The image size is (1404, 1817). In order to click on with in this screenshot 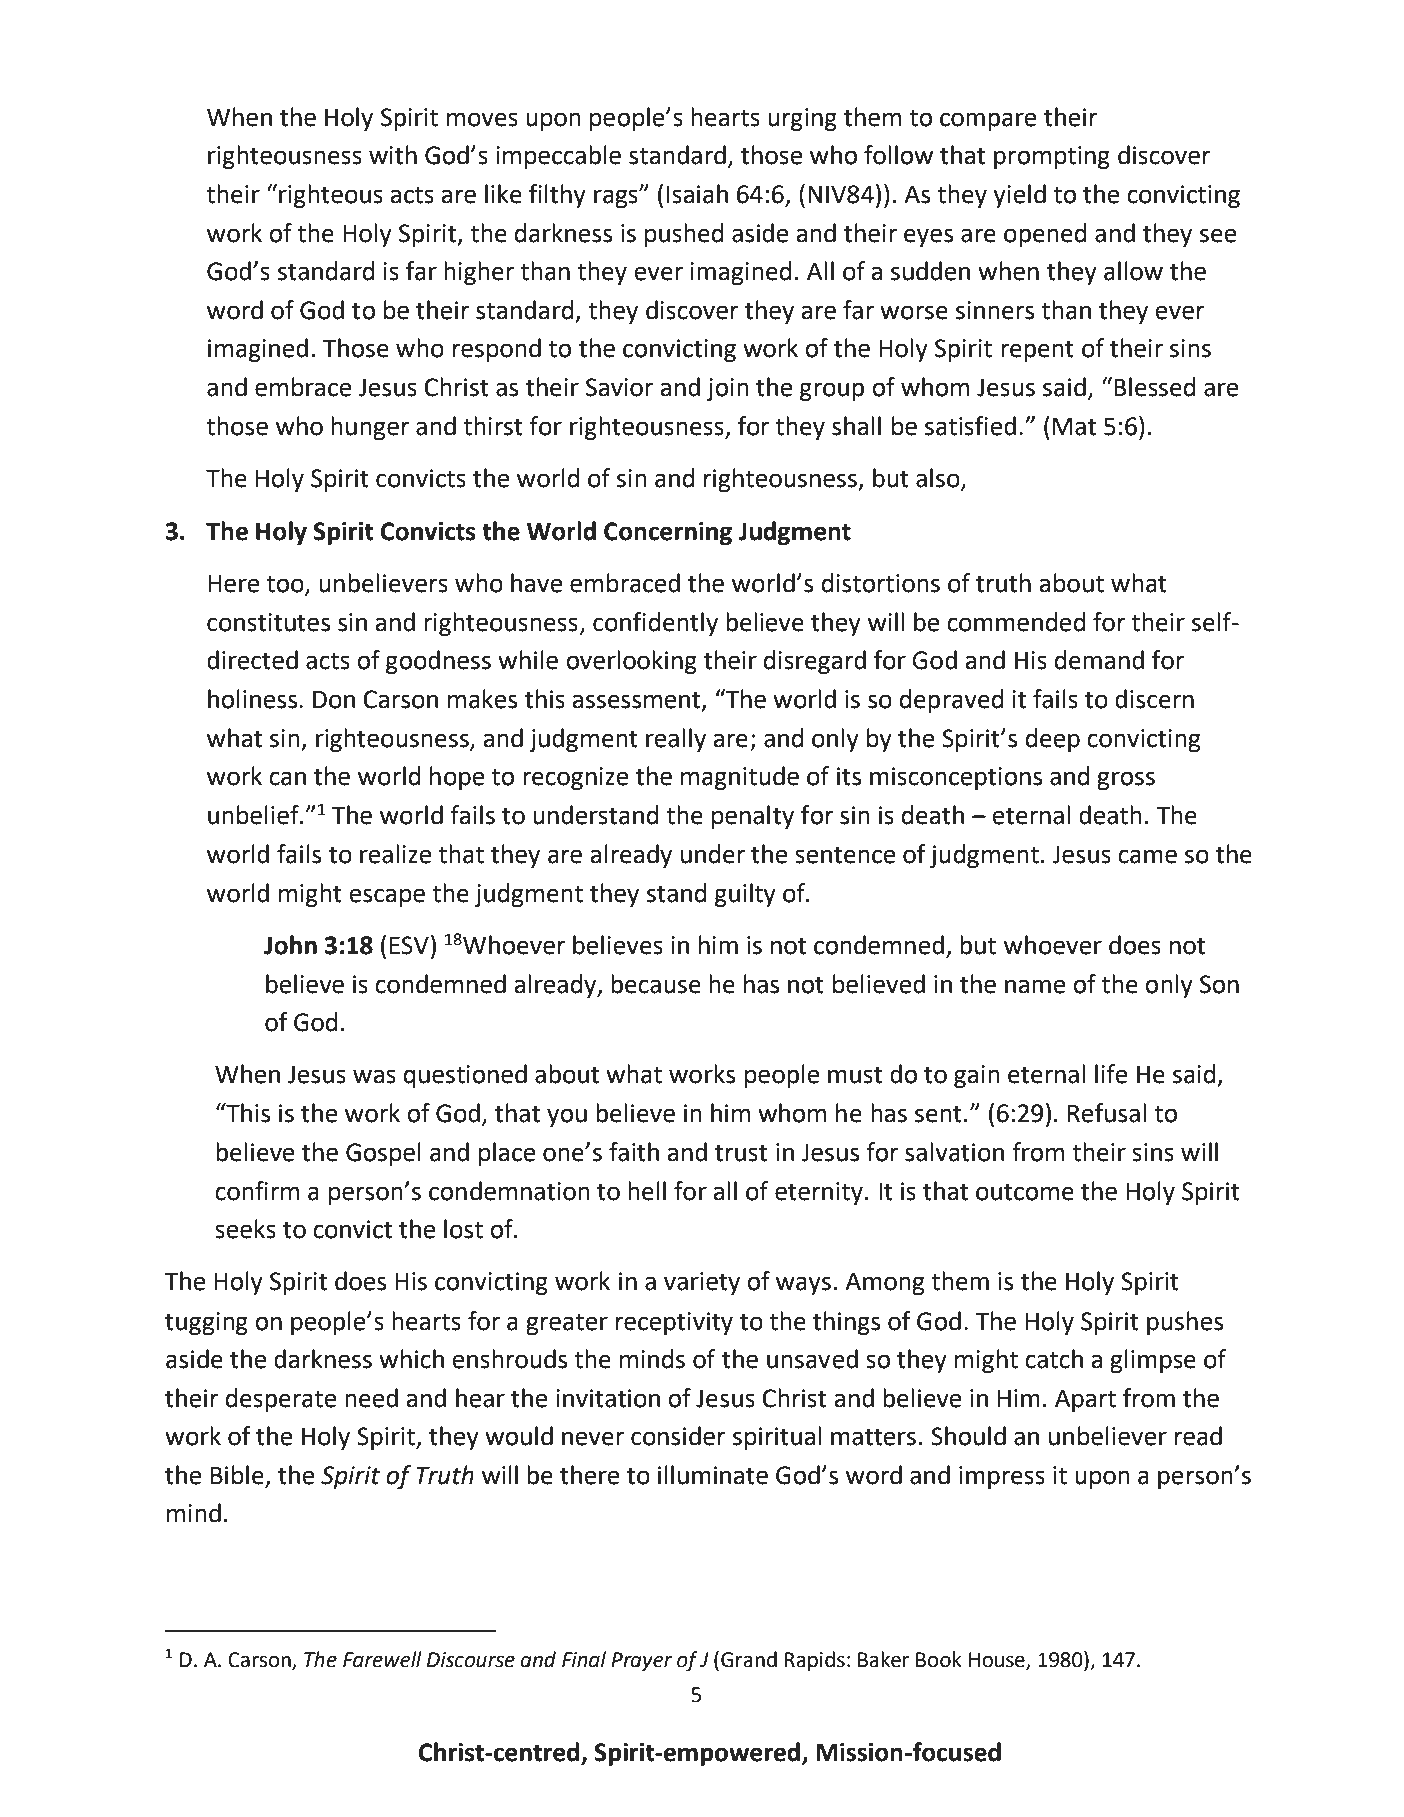, I will do `click(393, 155)`.
